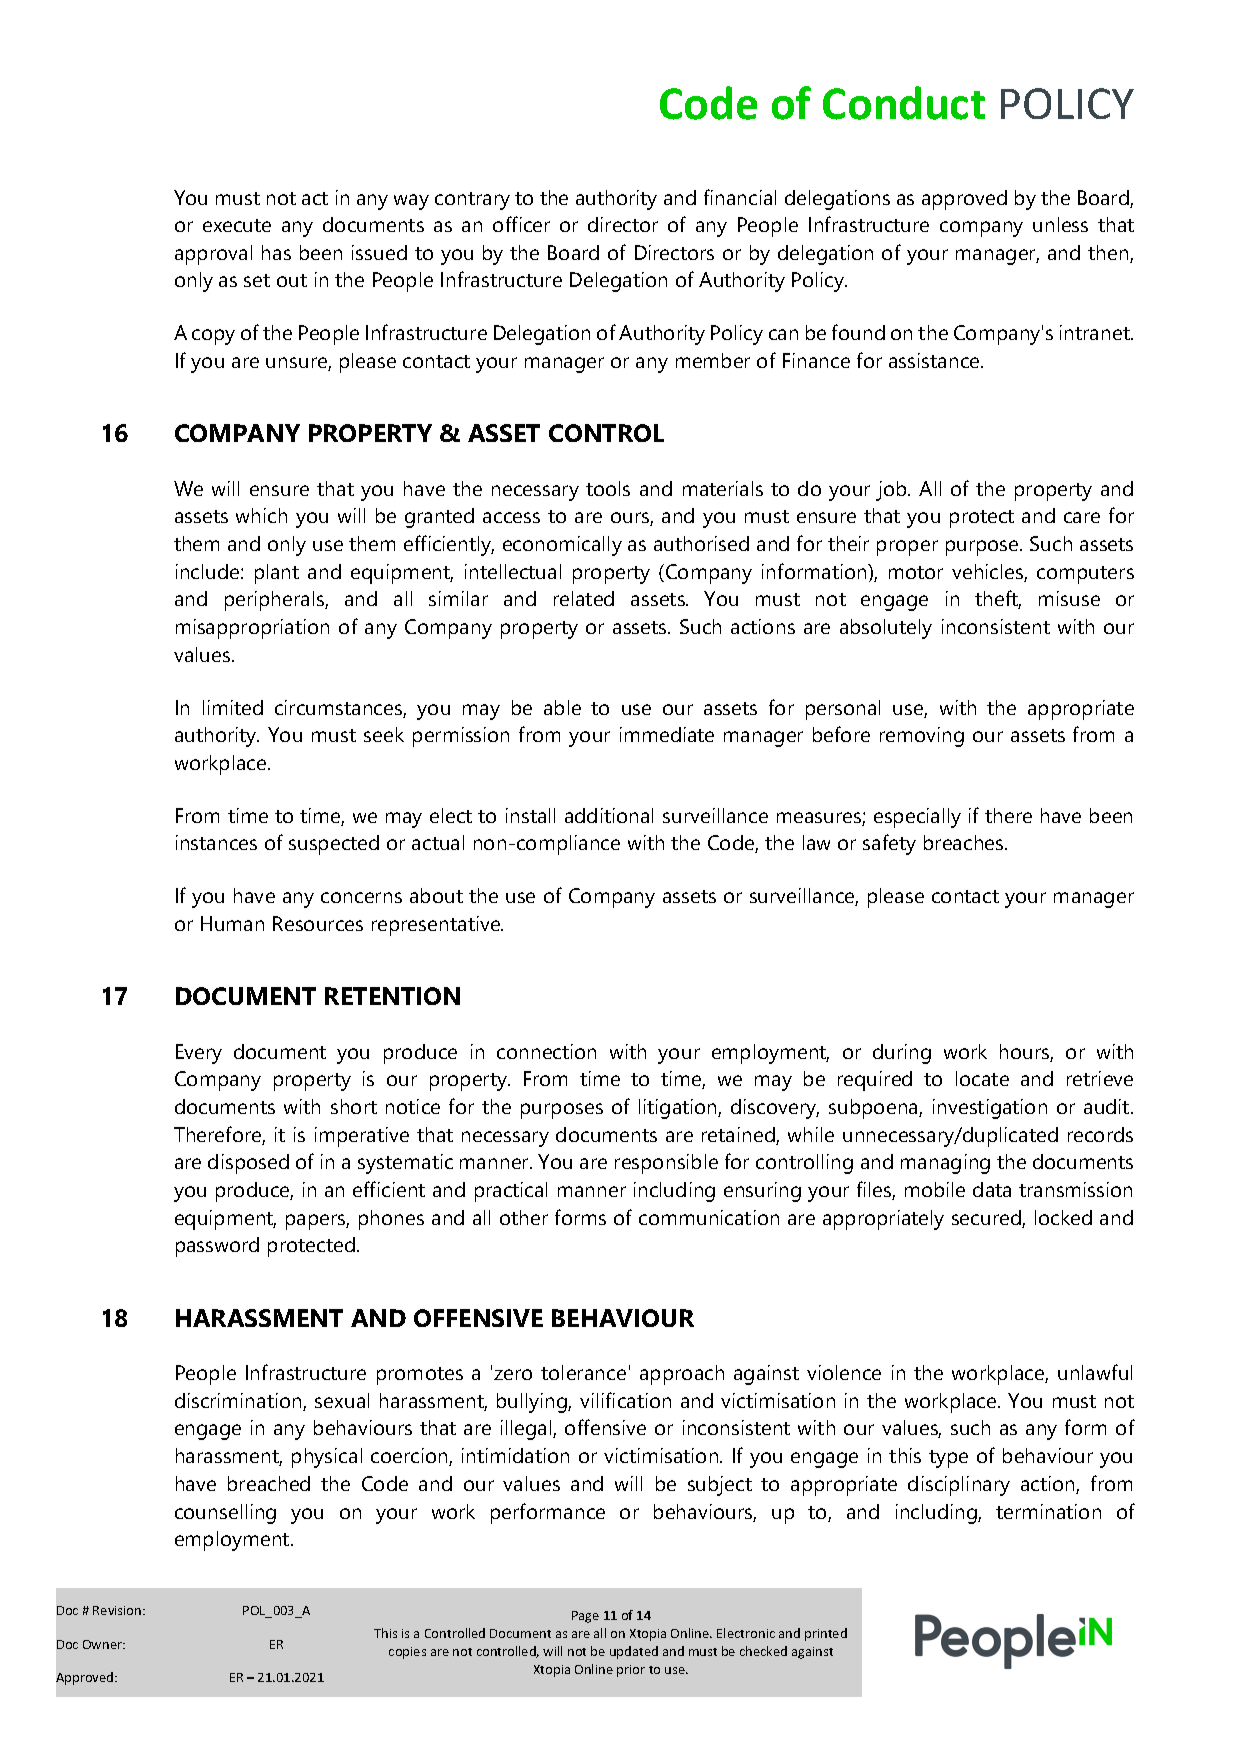 This page has height=1754, width=1240. I want to click on investigation, so click(990, 1109).
